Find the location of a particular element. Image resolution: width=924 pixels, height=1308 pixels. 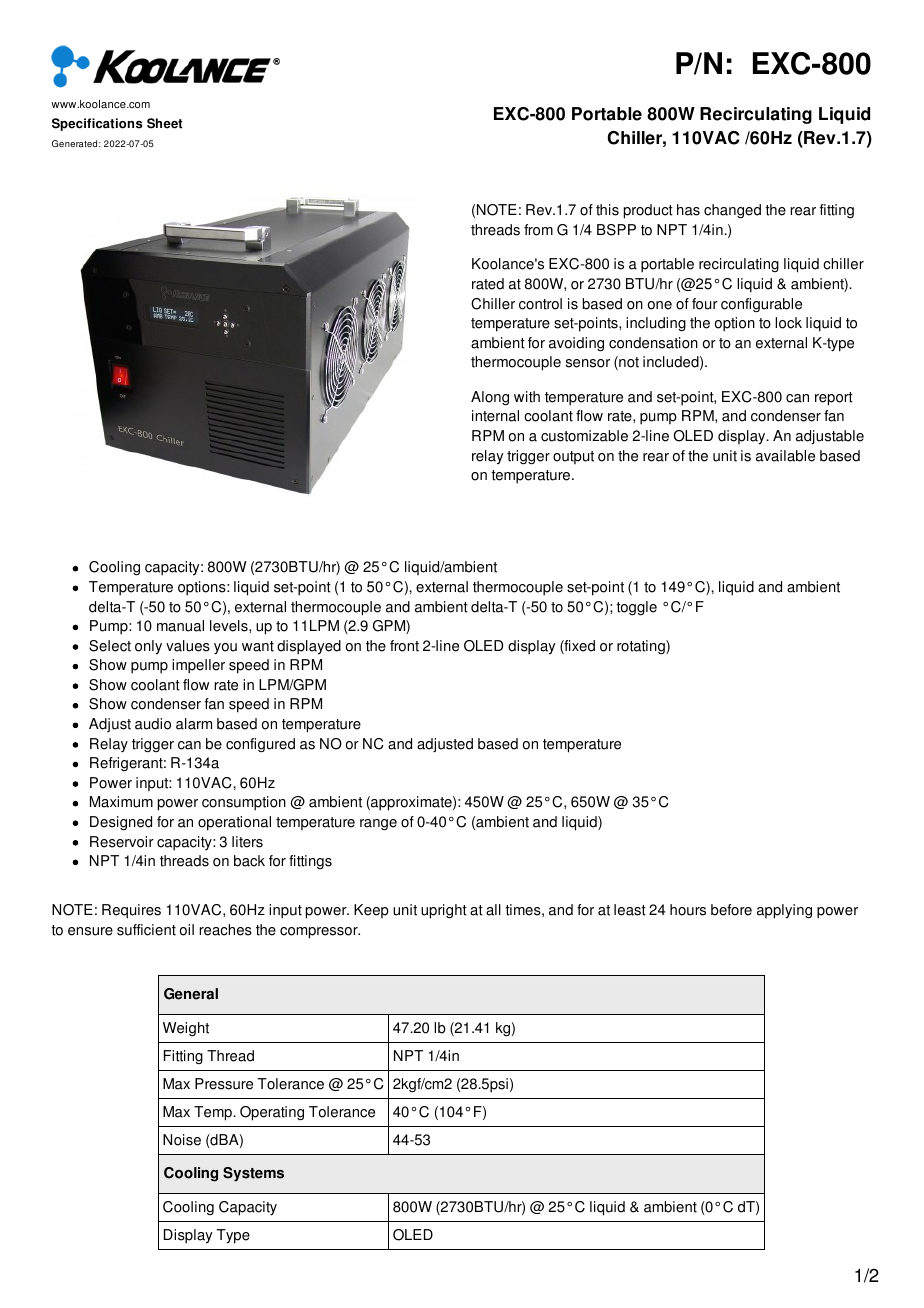

front is located at coordinates (404, 646).
